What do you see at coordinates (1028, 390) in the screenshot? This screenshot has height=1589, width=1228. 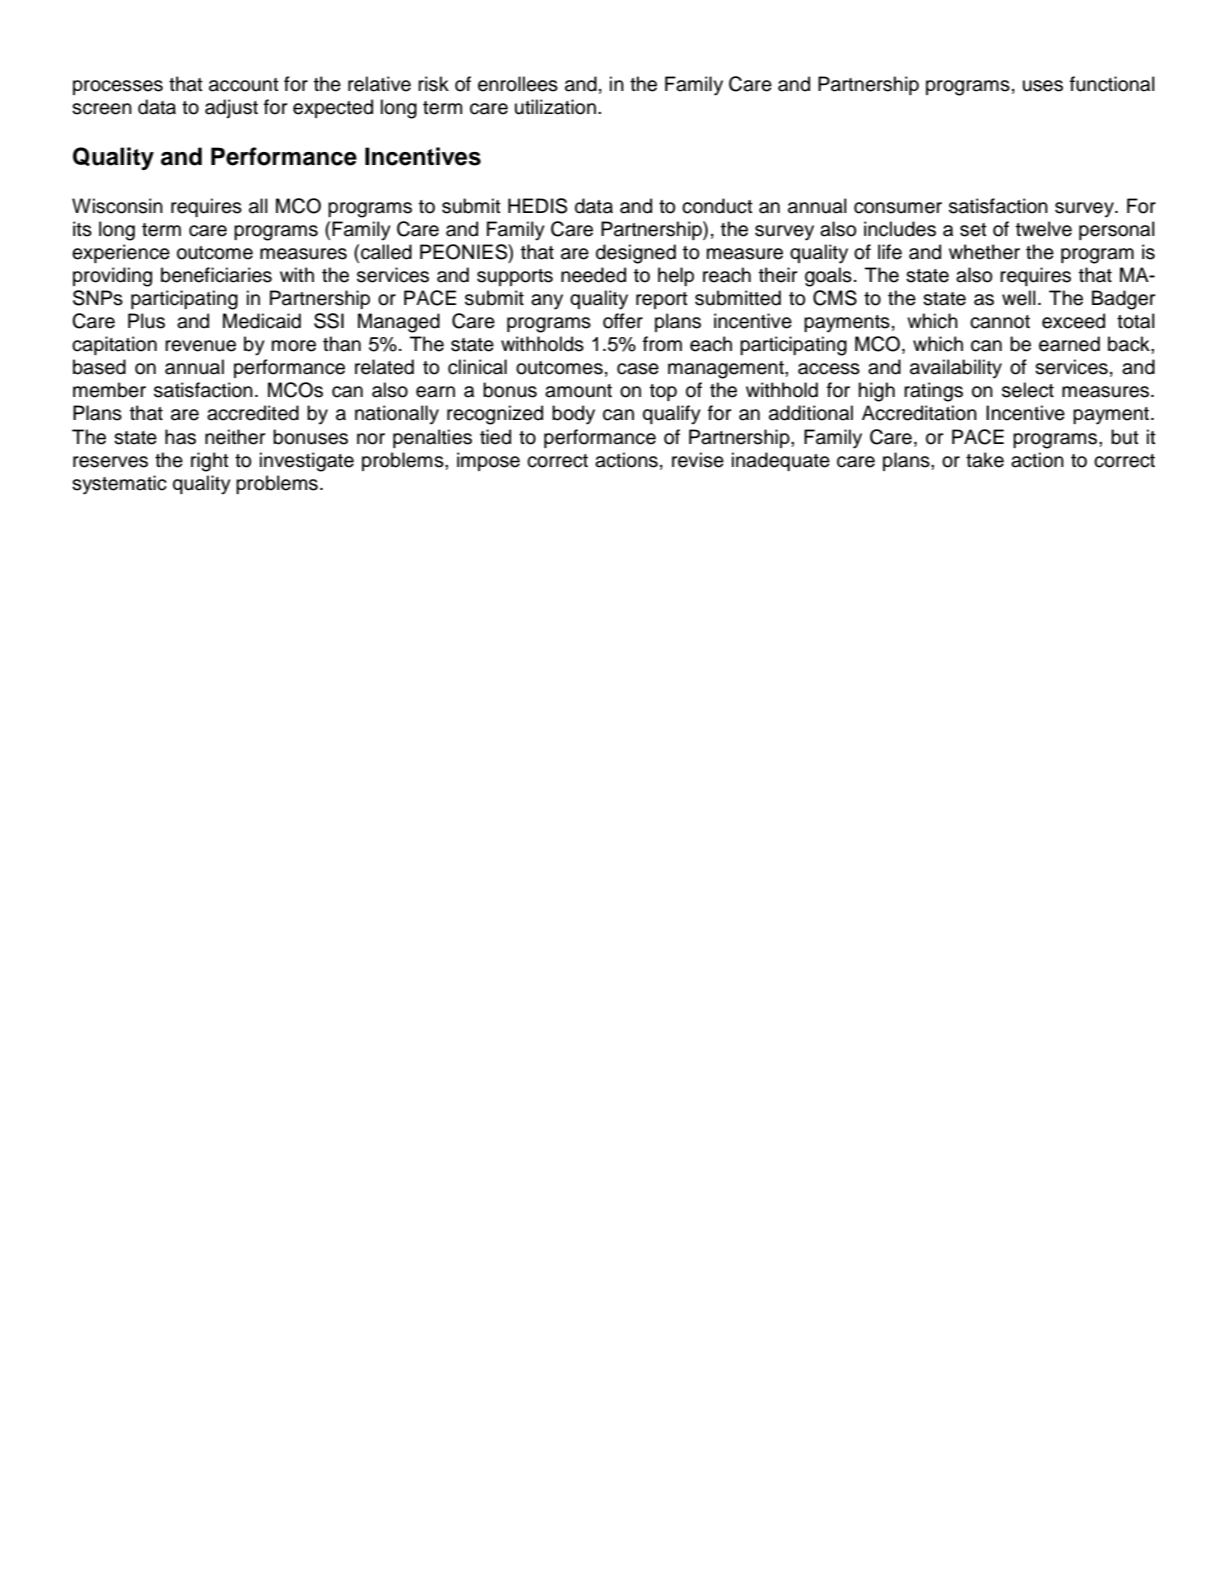 I see `select` at bounding box center [1028, 390].
